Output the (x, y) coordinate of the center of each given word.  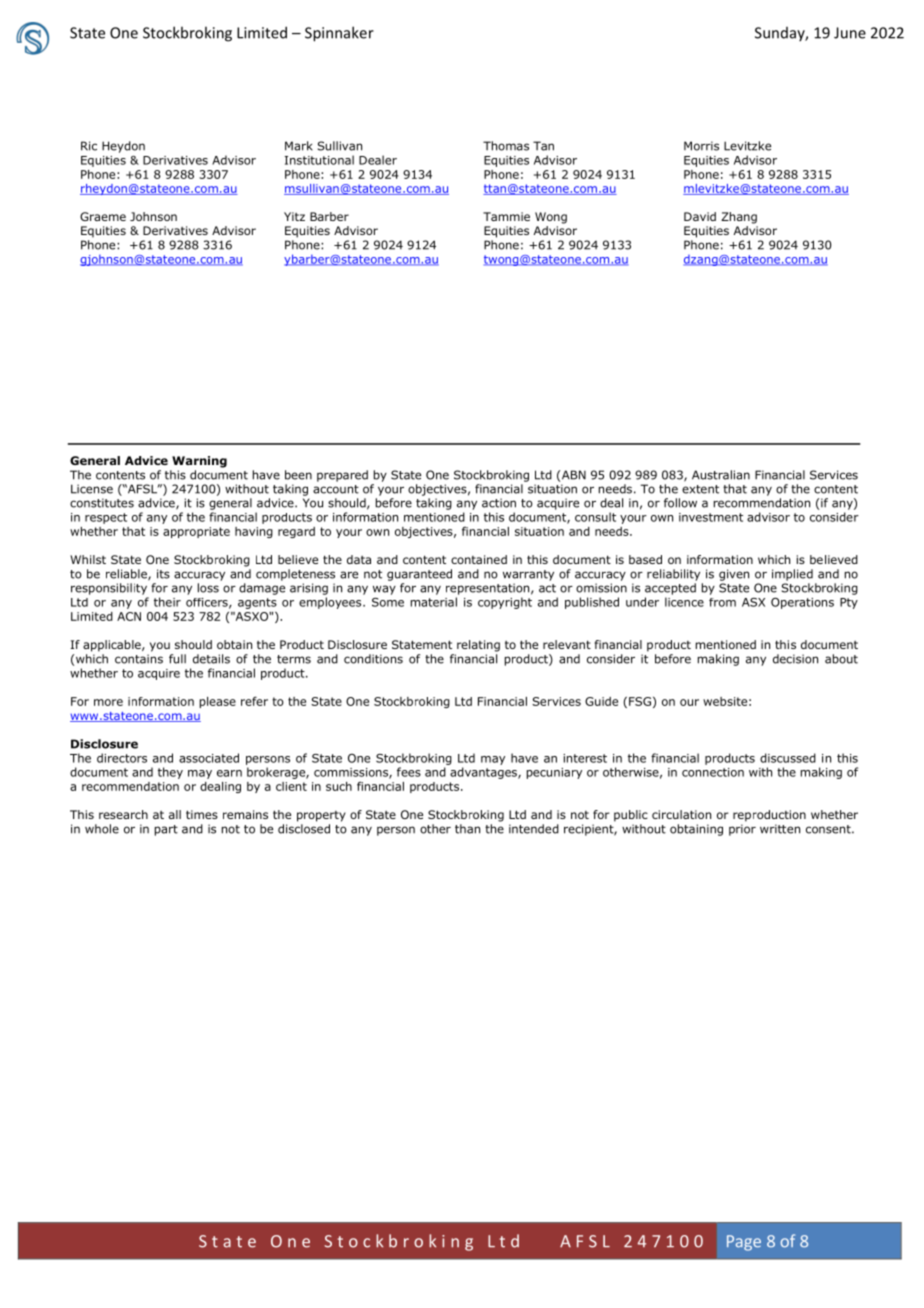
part (166, 830)
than (467, 829)
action (499, 503)
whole (102, 829)
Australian (721, 475)
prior (742, 830)
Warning (199, 462)
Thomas (506, 146)
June (850, 33)
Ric (89, 146)
